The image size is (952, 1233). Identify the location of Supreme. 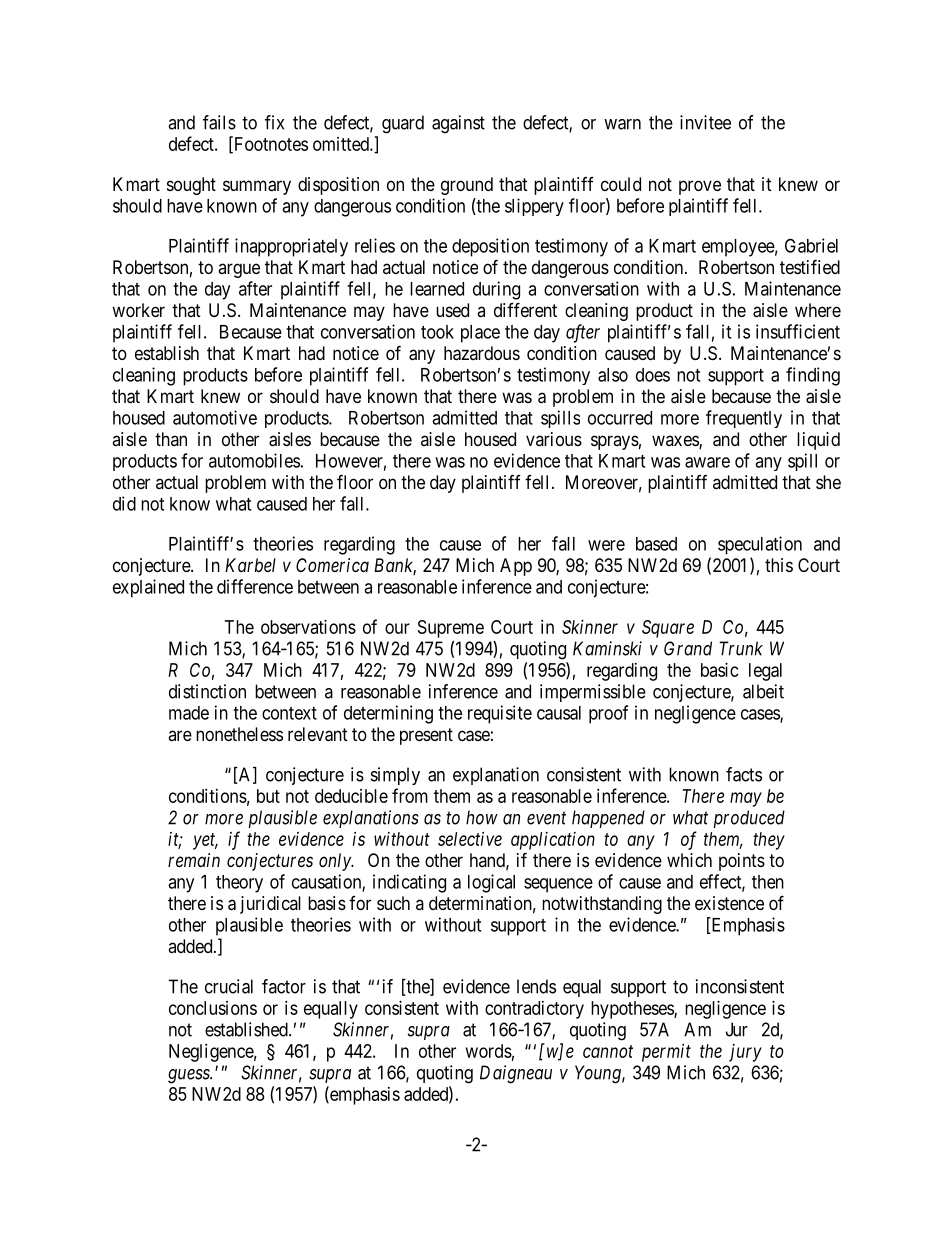
(451, 629).
